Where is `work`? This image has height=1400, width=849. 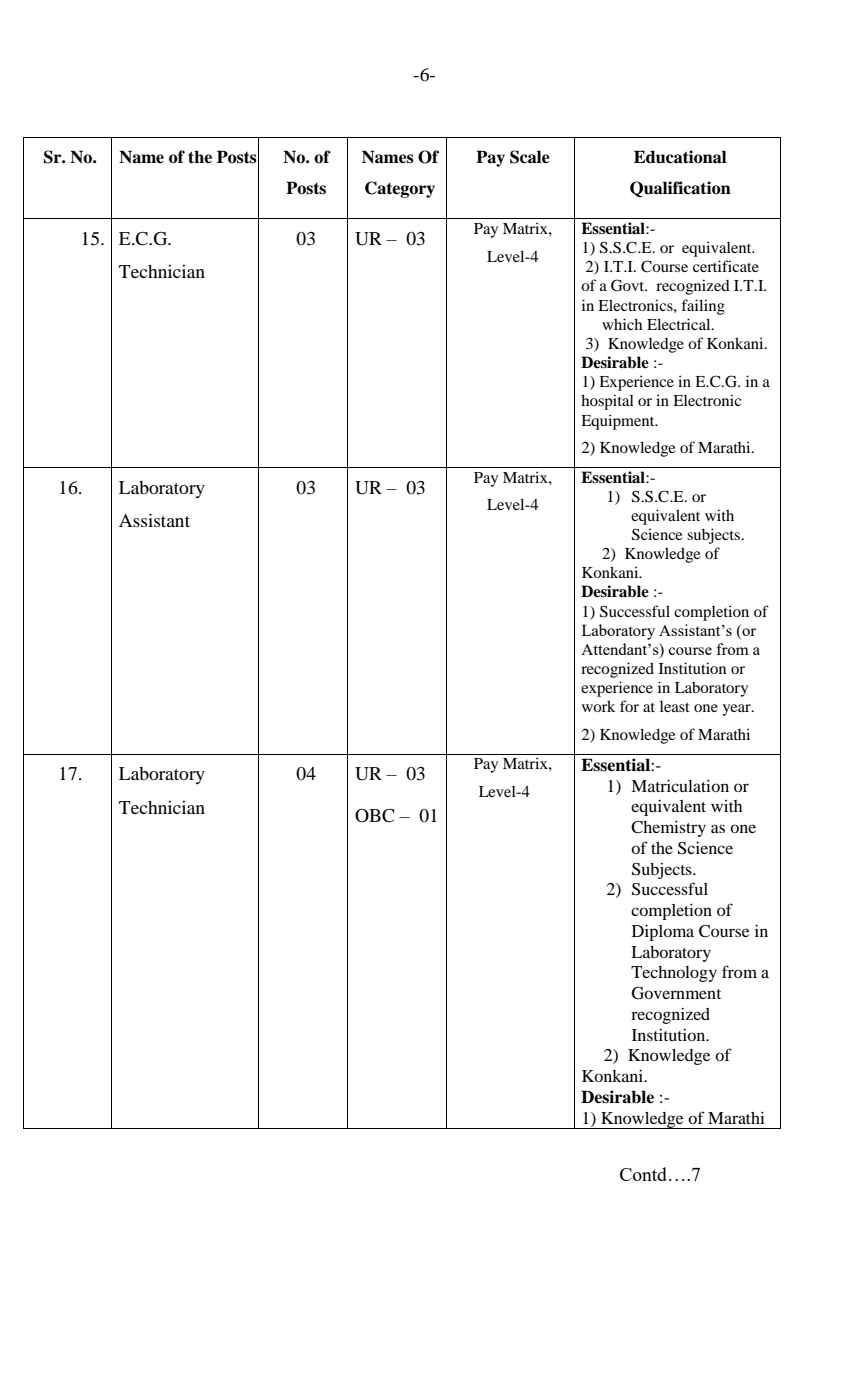
work is located at coordinates (598, 706).
